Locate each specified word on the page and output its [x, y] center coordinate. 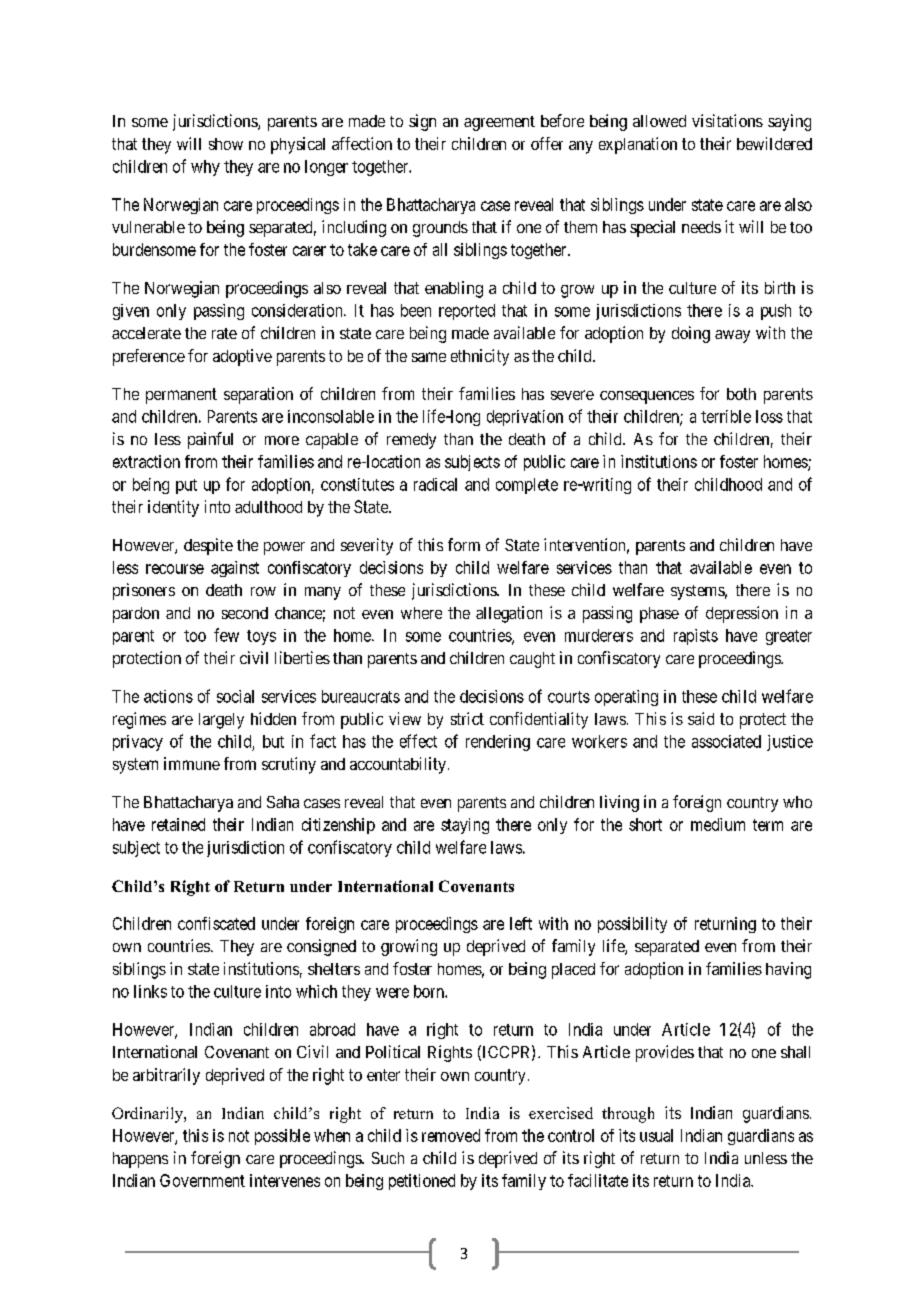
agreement [499, 123]
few [226, 635]
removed [451, 1135]
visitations [727, 120]
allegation [509, 614]
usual [656, 1135]
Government [202, 1180]
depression [742, 614]
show [226, 144]
